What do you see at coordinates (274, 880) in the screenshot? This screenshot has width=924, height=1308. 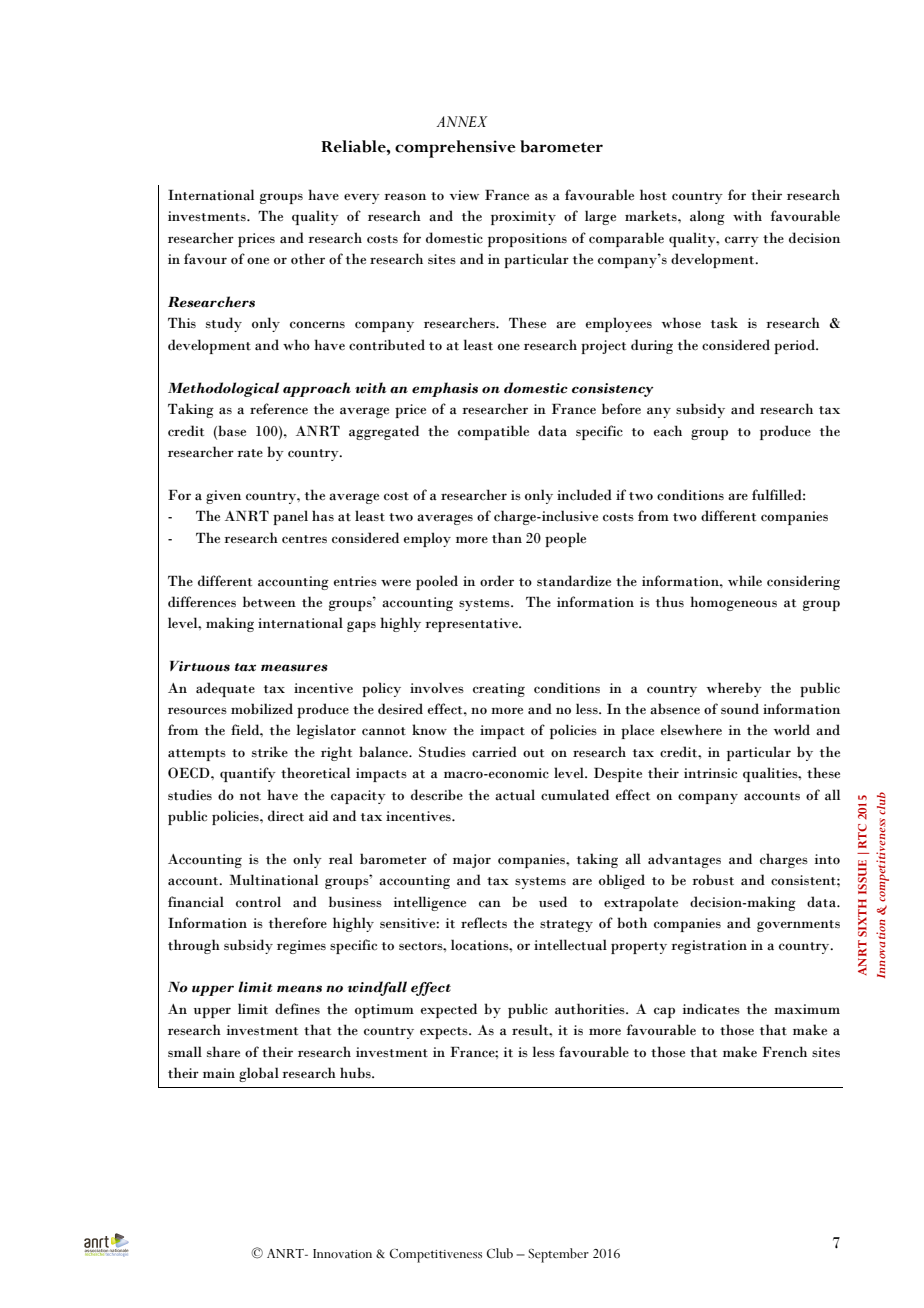 I see `Multinational` at bounding box center [274, 880].
